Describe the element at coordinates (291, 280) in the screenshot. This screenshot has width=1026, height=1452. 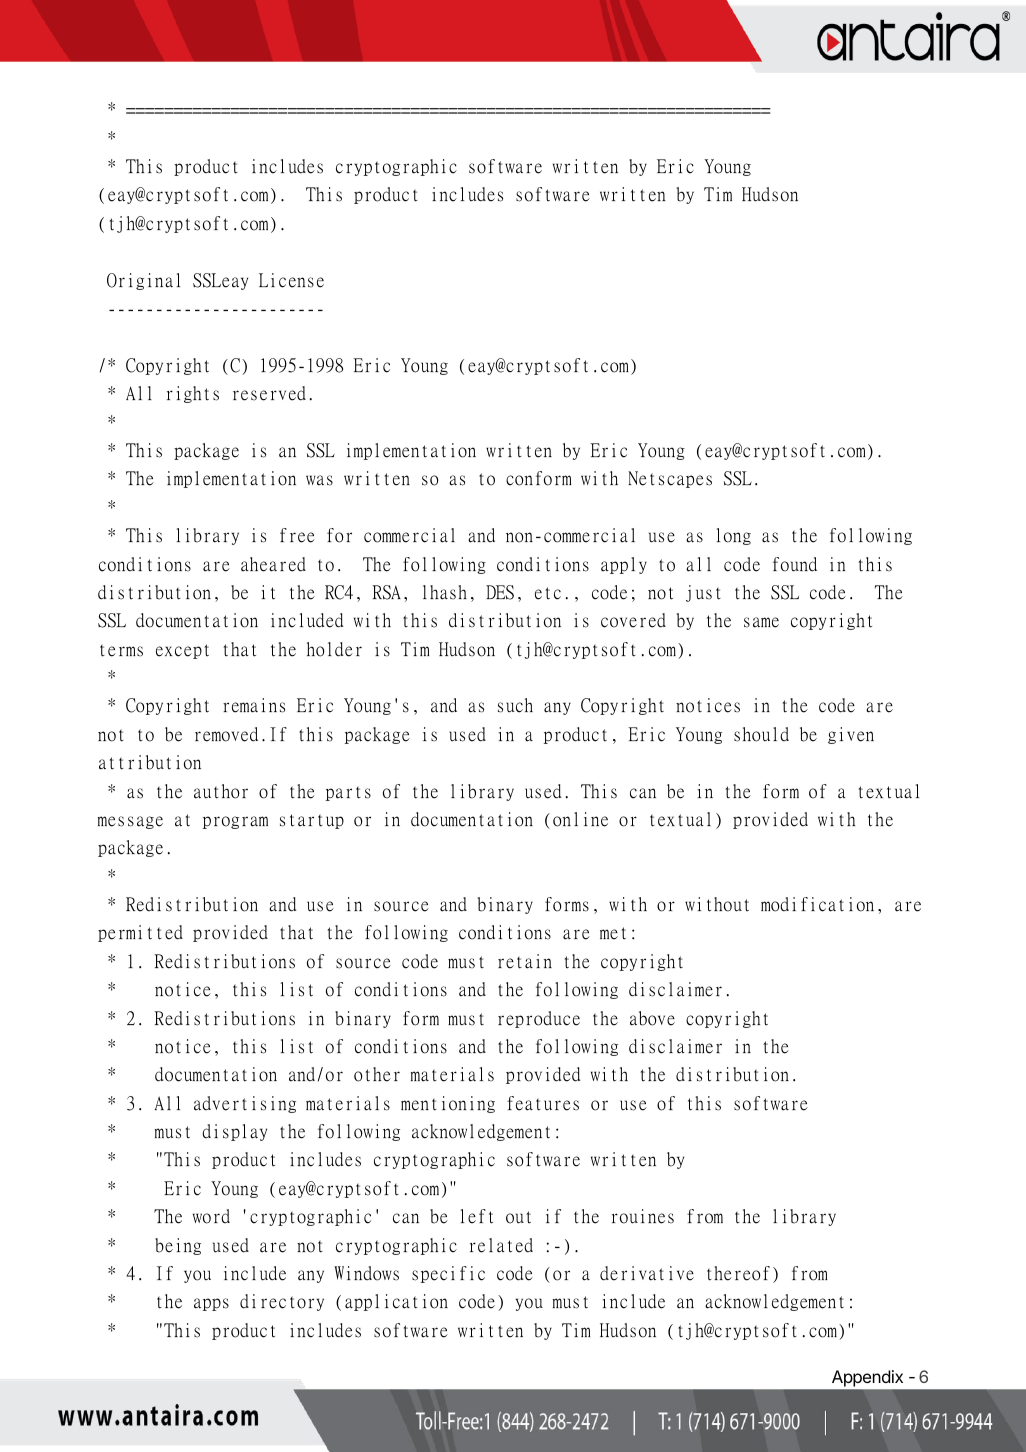
I see `License` at that location.
